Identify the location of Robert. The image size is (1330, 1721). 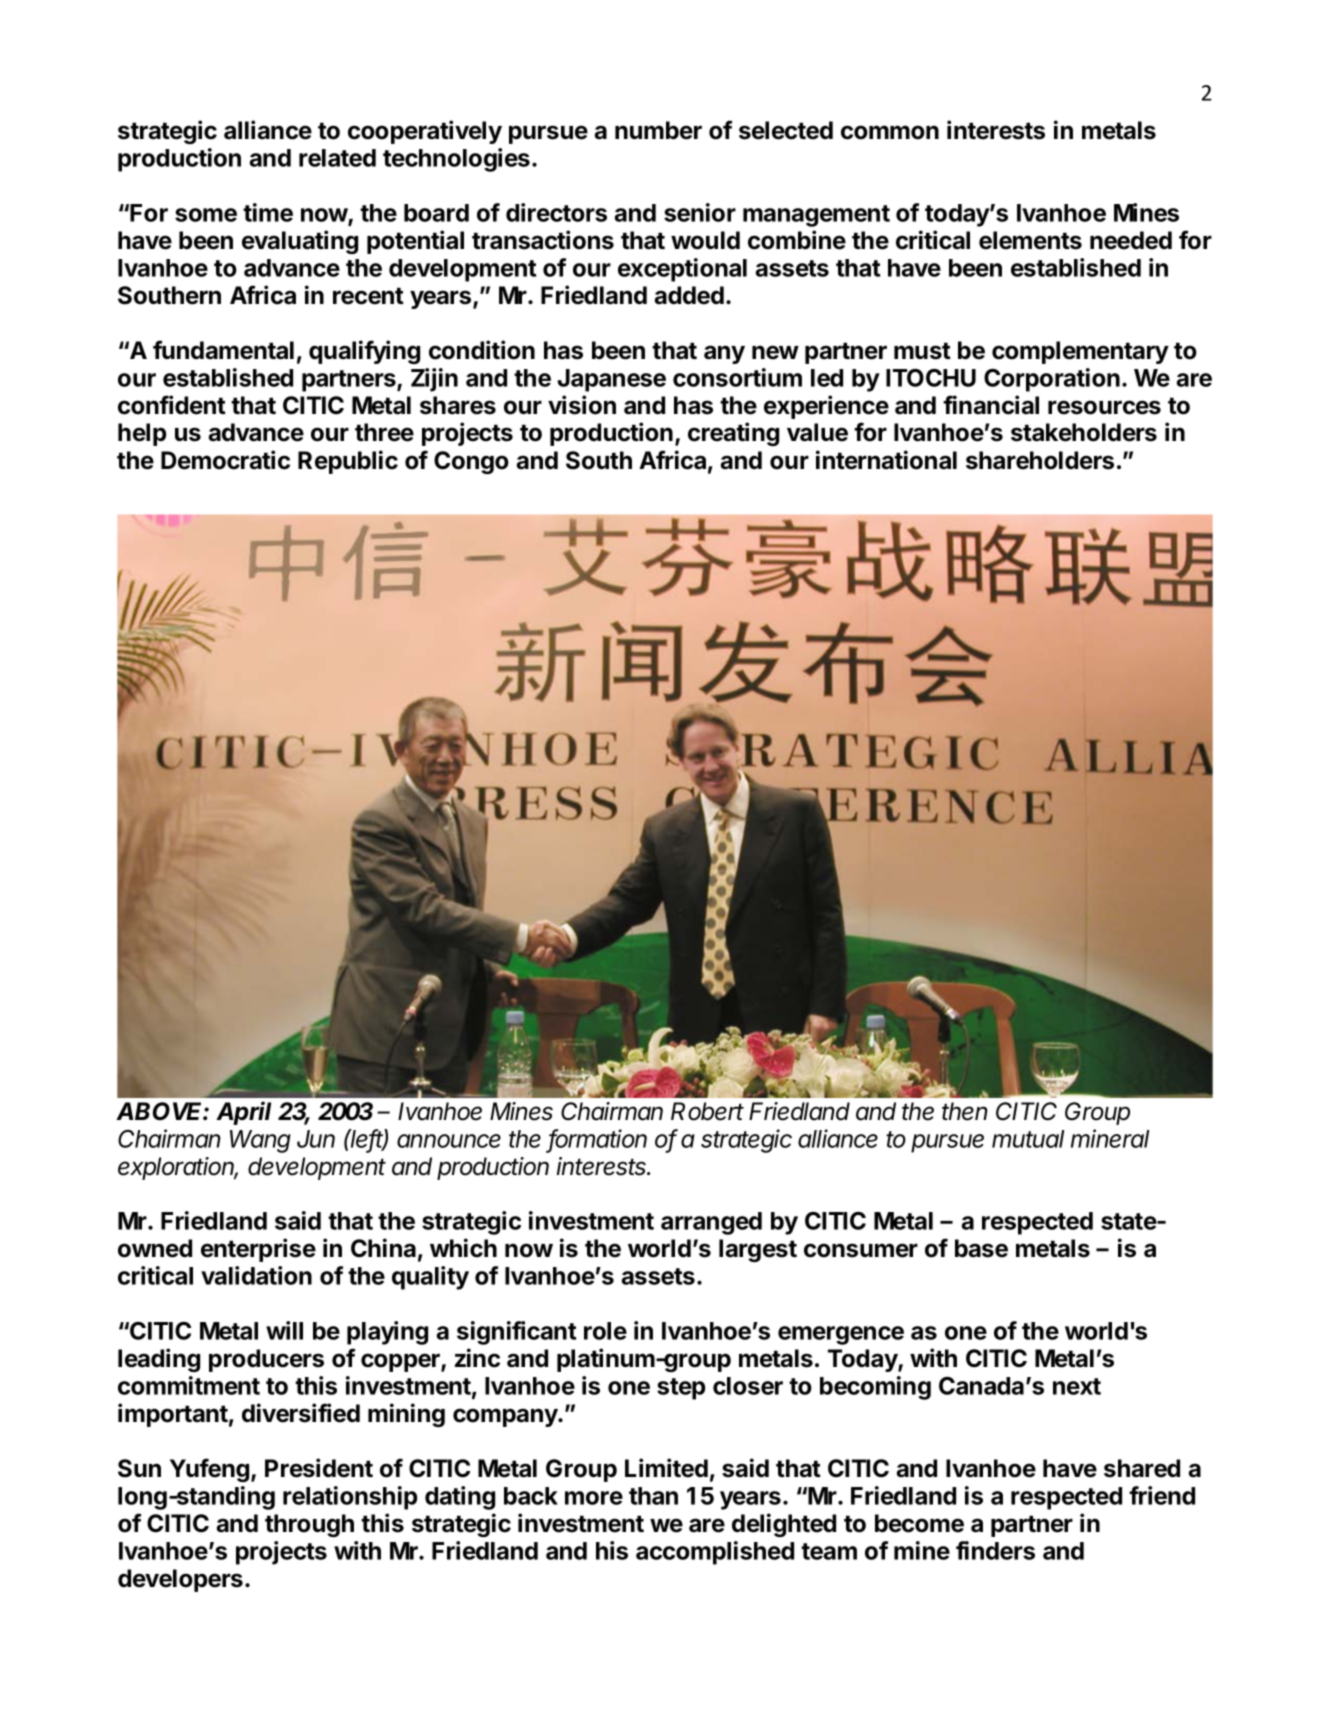
(707, 1111).
